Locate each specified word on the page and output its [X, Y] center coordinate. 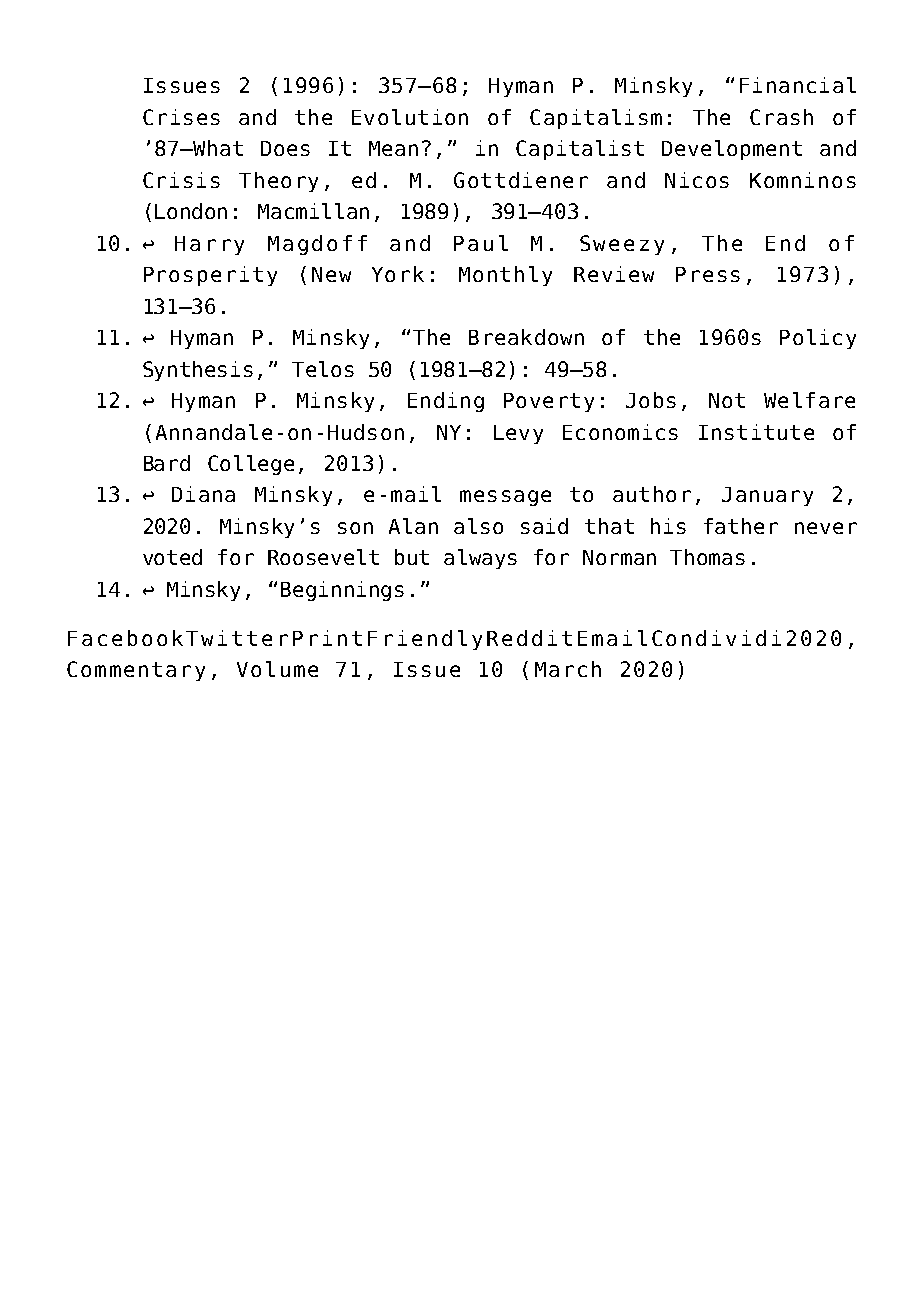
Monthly [505, 276]
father [741, 526]
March [568, 669]
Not [727, 400]
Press [708, 274]
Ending [446, 402]
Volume [277, 669]
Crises [181, 117]
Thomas [707, 557]
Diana [203, 494]
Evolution [410, 117]
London [191, 211]
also [478, 526]
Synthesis [198, 371]
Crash [781, 117]
